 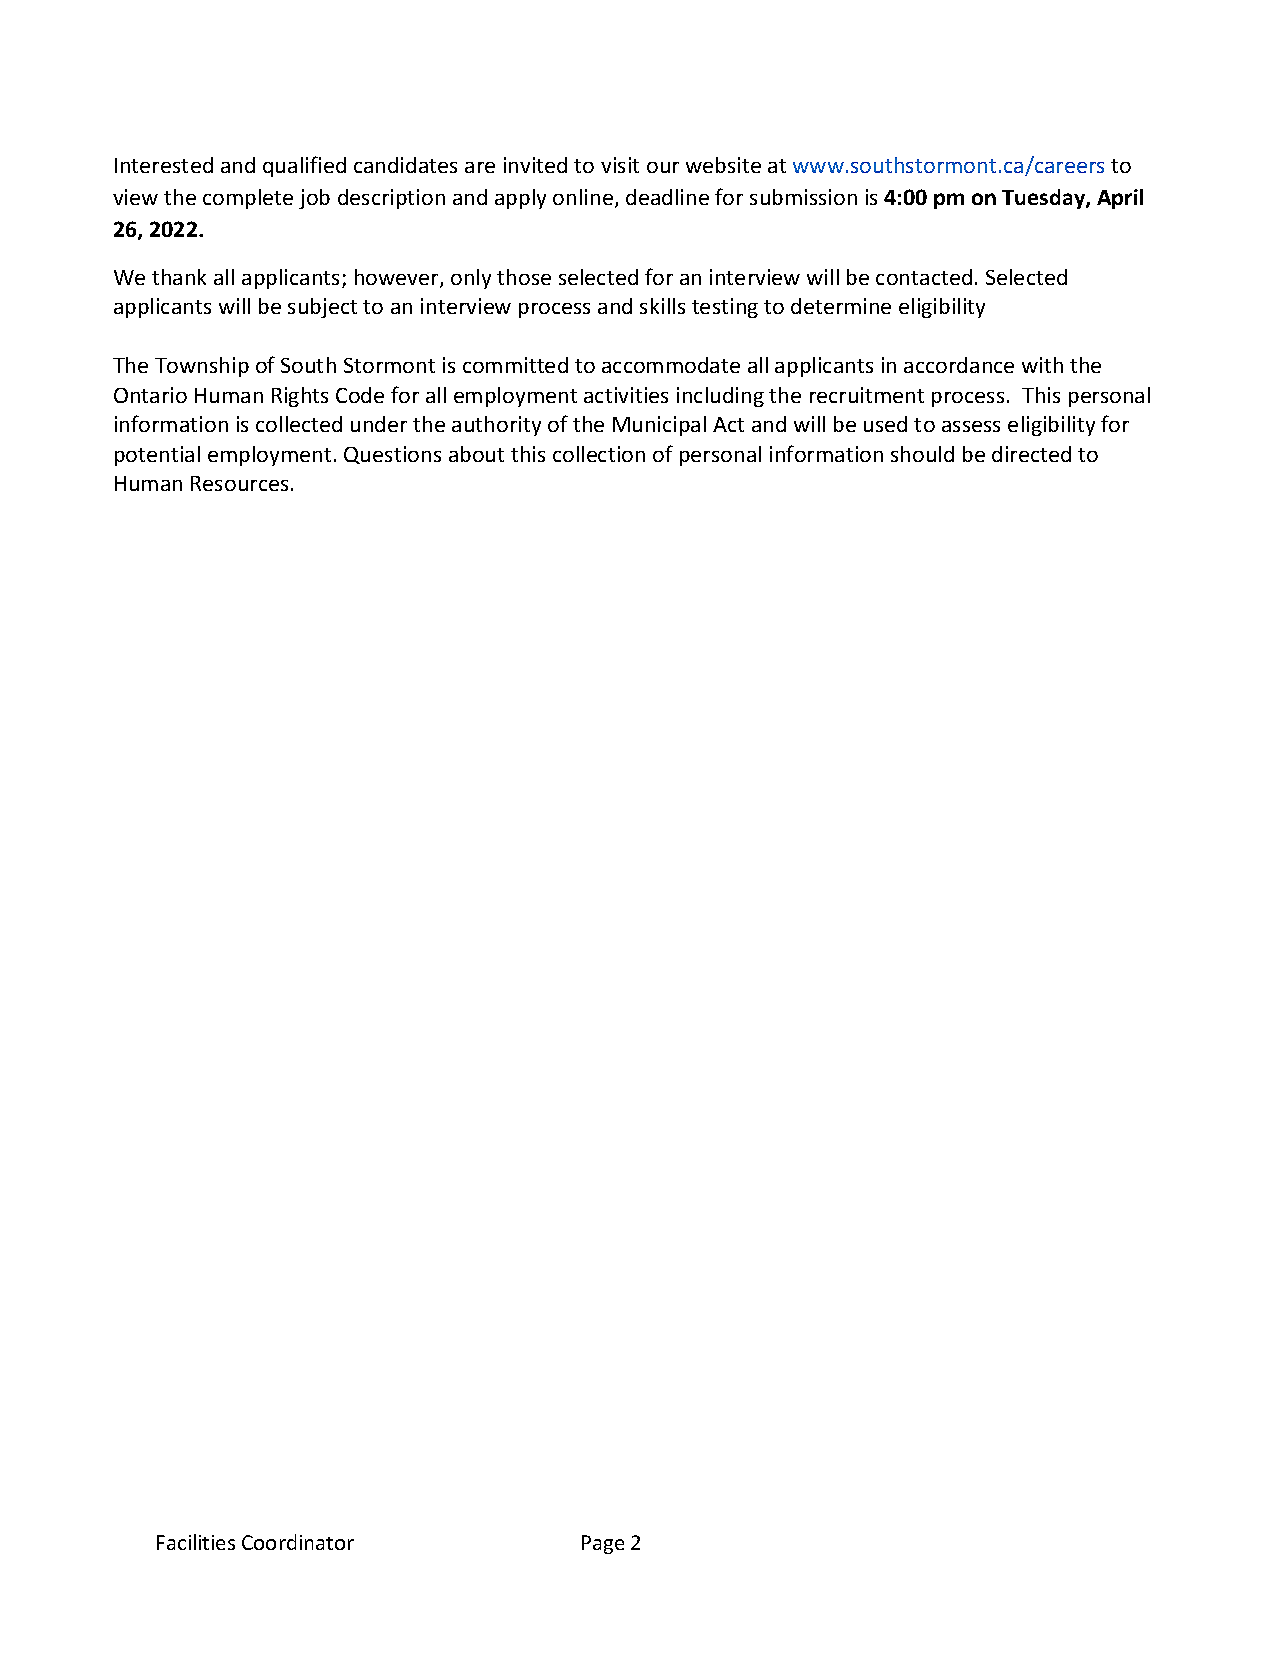 I want to click on complete, so click(x=248, y=199).
